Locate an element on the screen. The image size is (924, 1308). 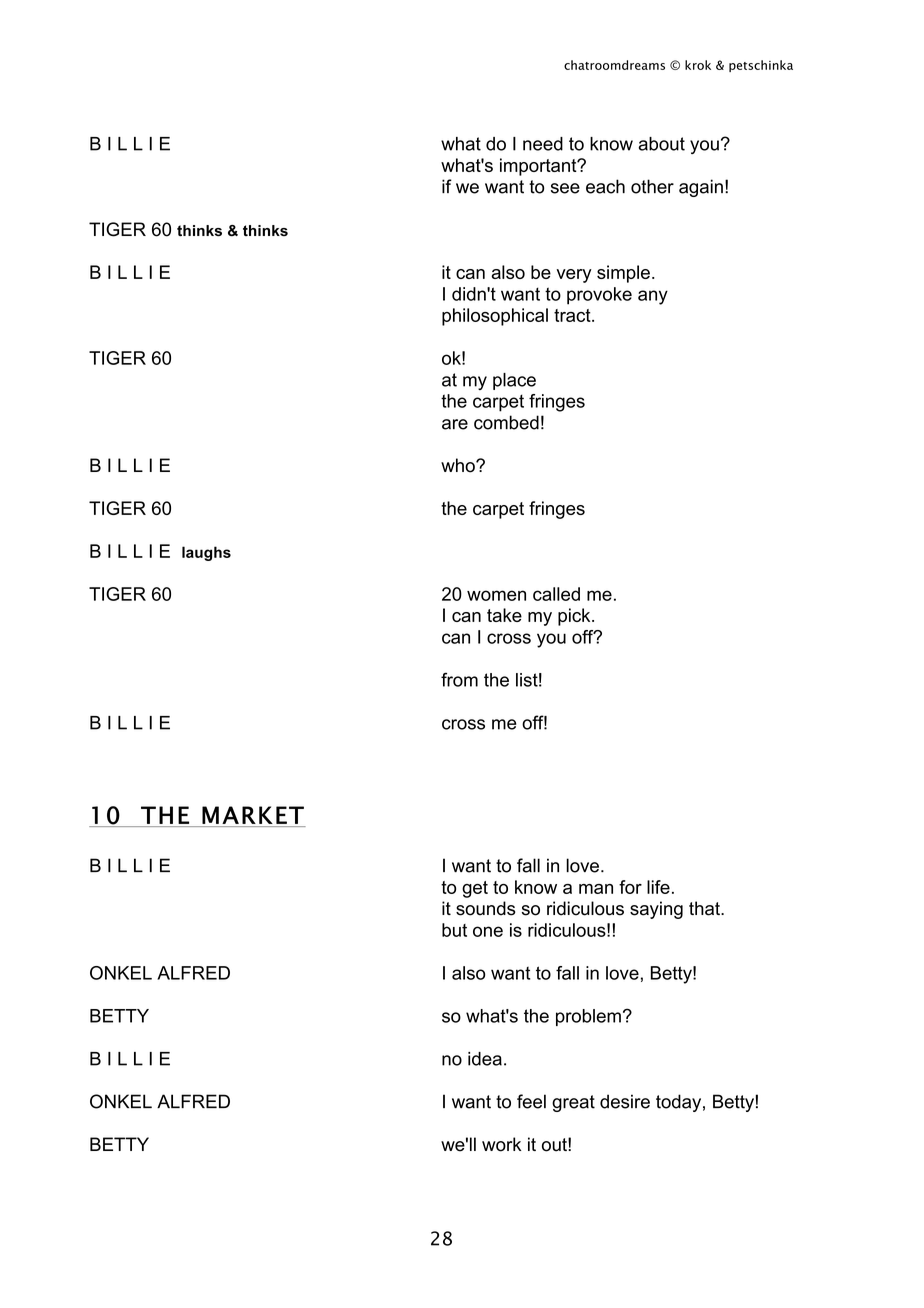
idea is located at coordinates (485, 1059).
